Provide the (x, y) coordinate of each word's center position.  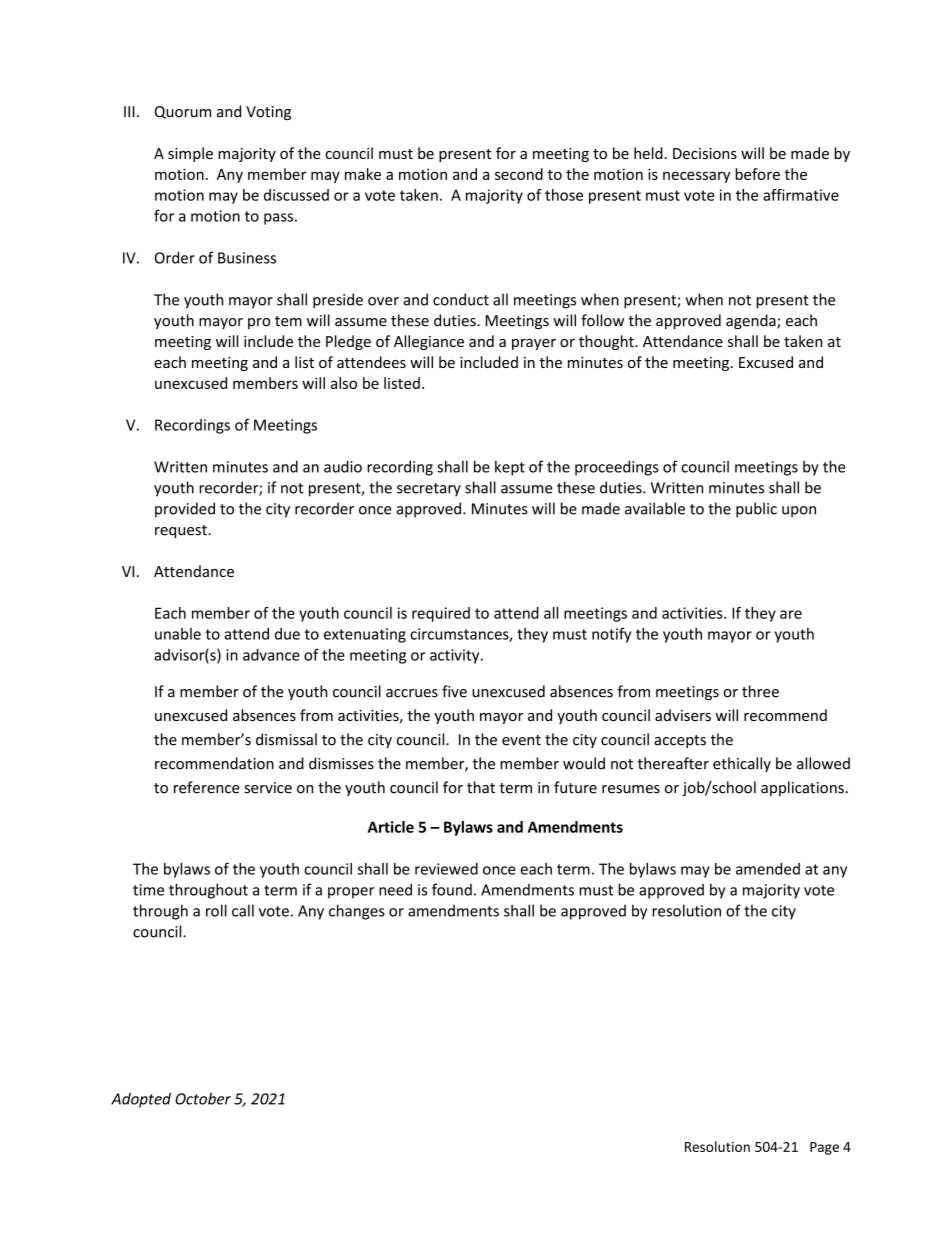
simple (190, 154)
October (203, 1098)
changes (357, 912)
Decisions (705, 153)
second (519, 174)
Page (824, 1148)
